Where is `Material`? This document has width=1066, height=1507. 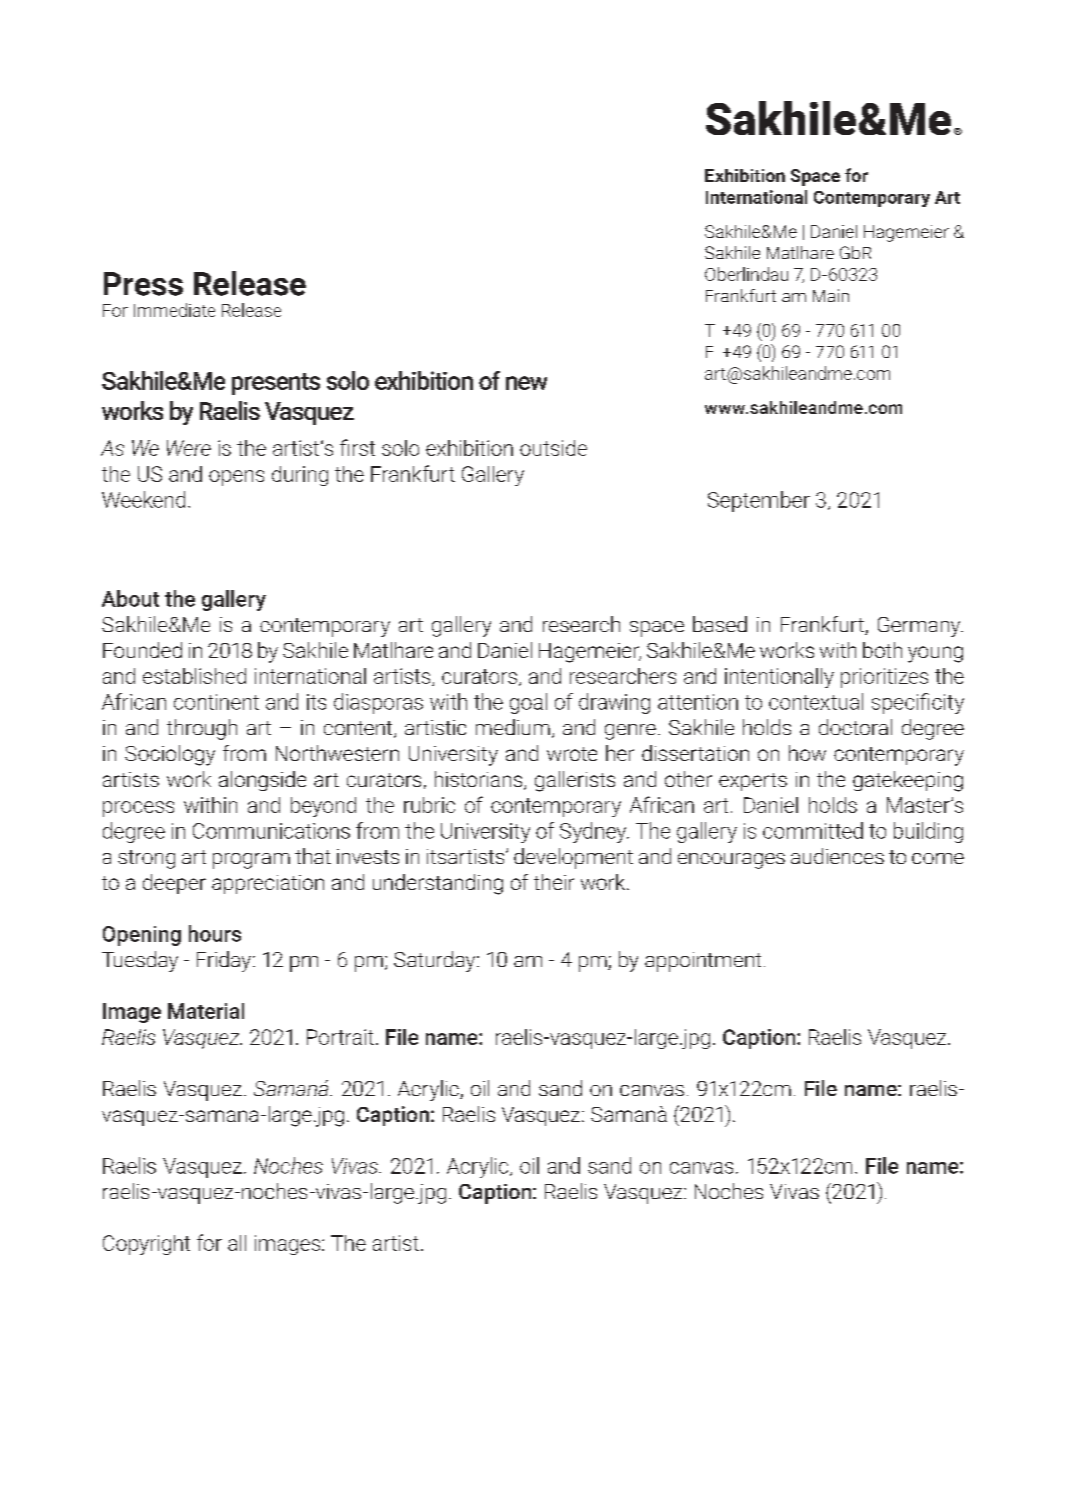
Material is located at coordinates (206, 1011).
